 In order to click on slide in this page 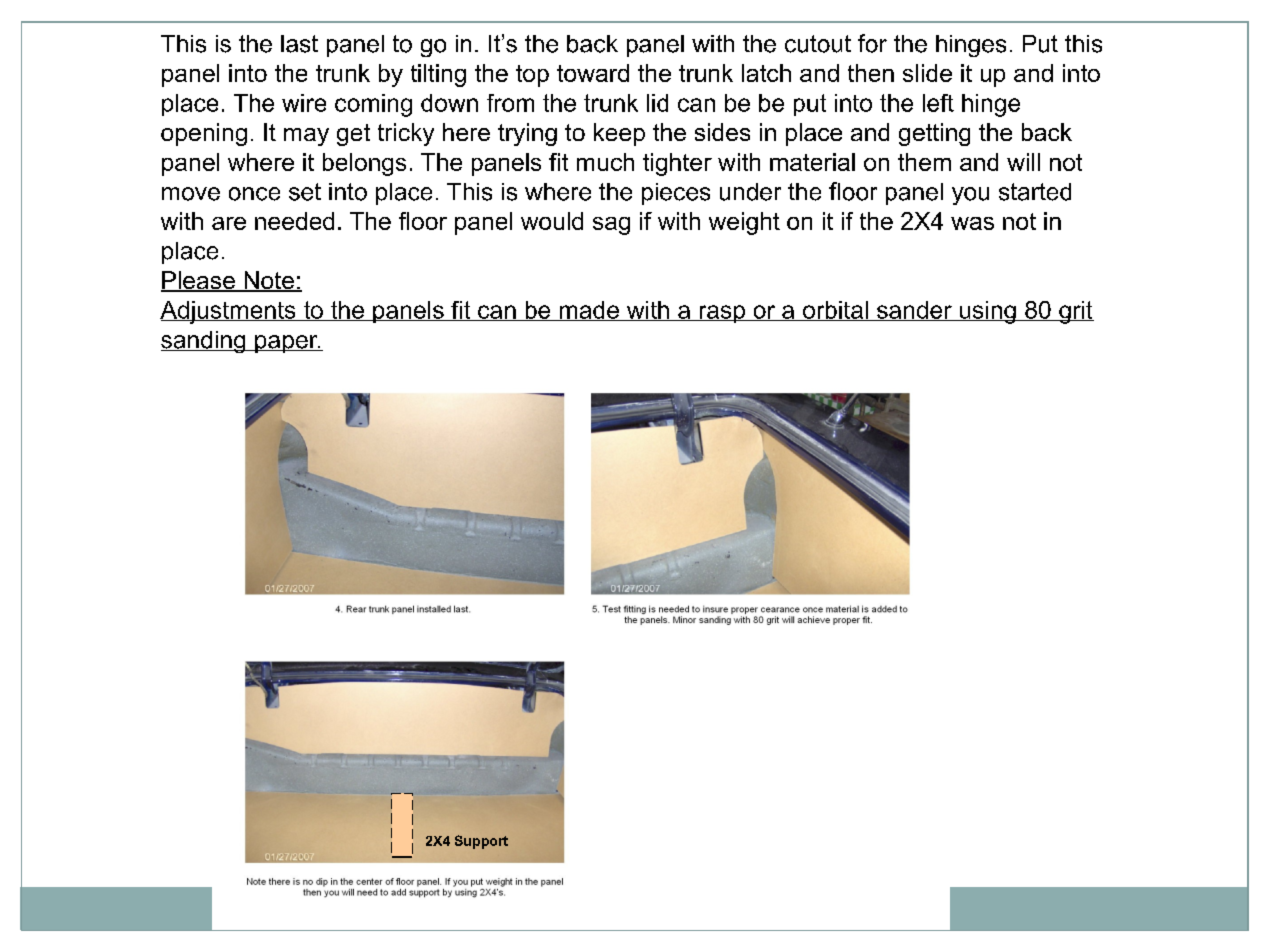, I will do `click(927, 73)`.
